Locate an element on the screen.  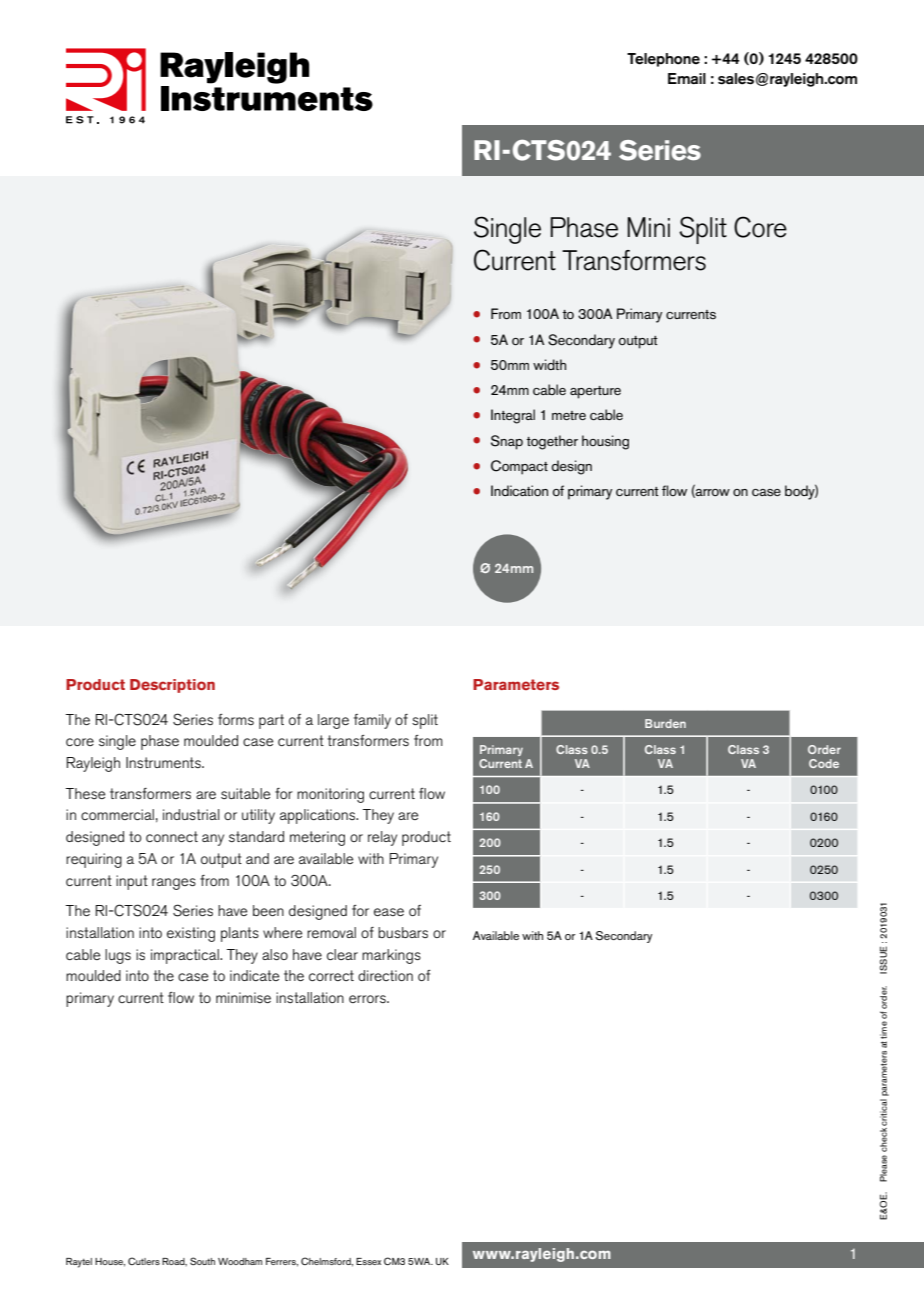
width is located at coordinates (549, 364).
